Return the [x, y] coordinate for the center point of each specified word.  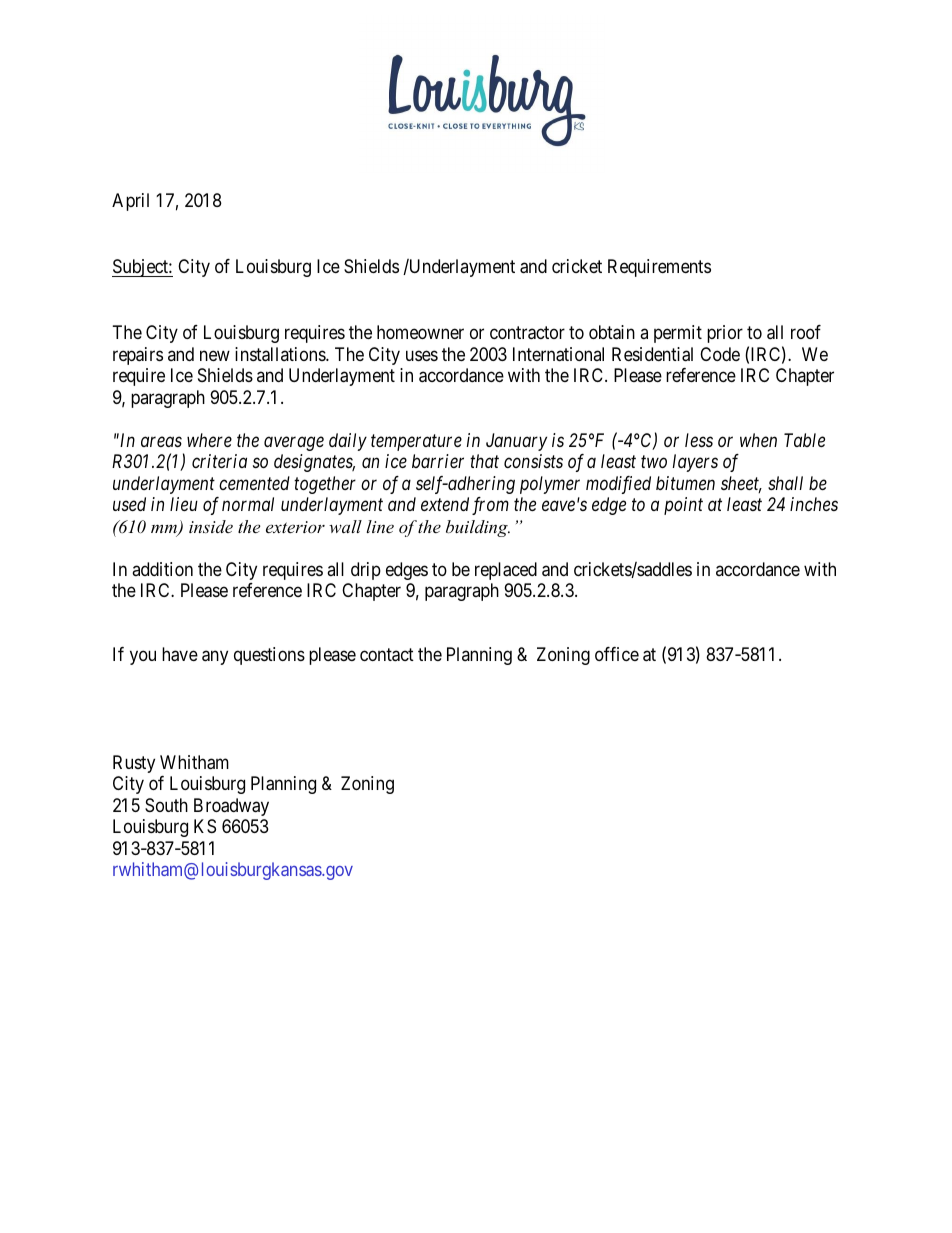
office [617, 654]
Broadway [231, 807]
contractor [527, 333]
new [215, 355]
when [758, 440]
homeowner [420, 332]
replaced [506, 571]
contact [387, 655]
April [130, 202]
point [683, 506]
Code [720, 354]
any [215, 658]
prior [725, 334]
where [209, 440]
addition [162, 569]
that [484, 461]
